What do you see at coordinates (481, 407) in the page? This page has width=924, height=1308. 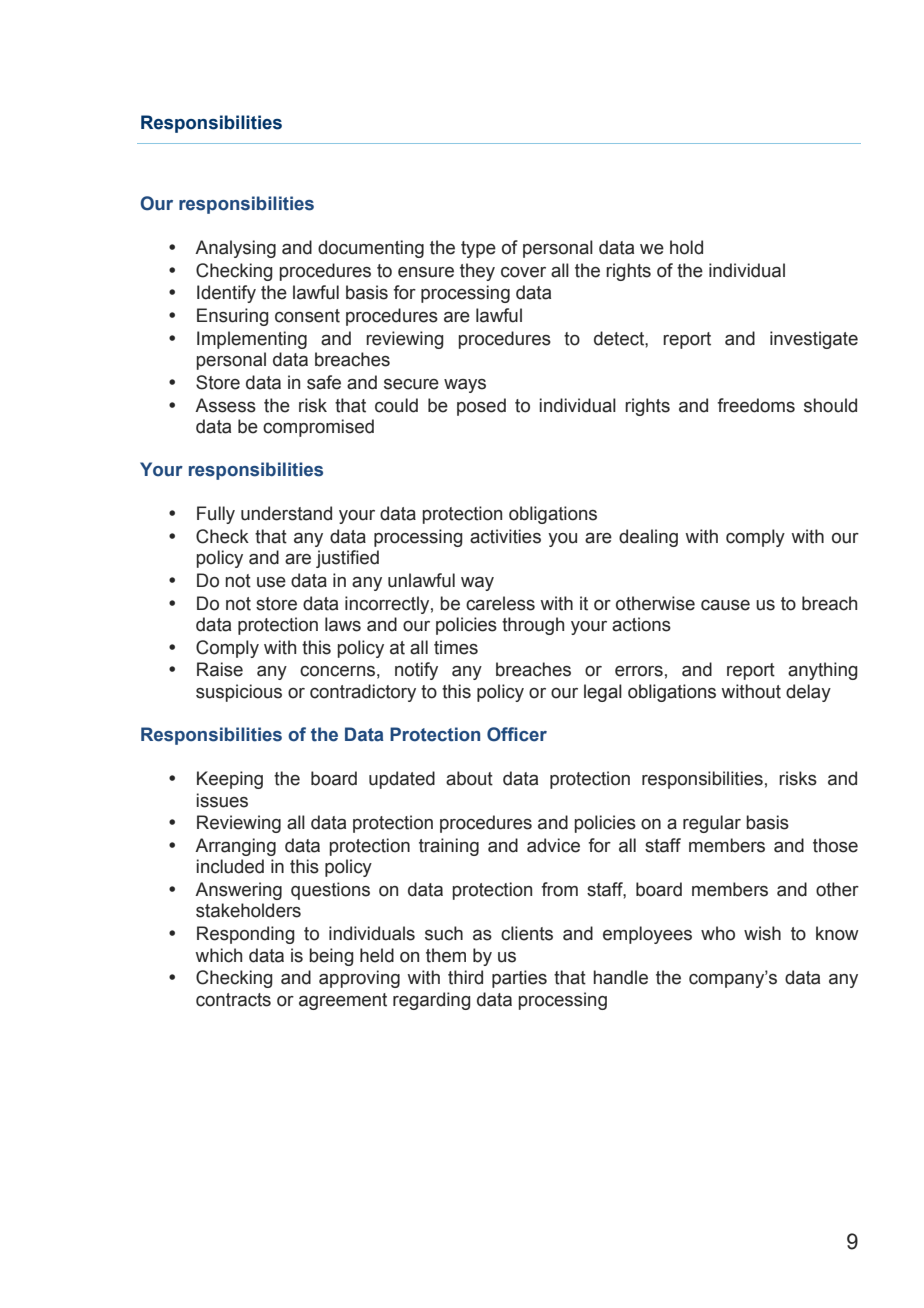 I see `posed` at bounding box center [481, 407].
